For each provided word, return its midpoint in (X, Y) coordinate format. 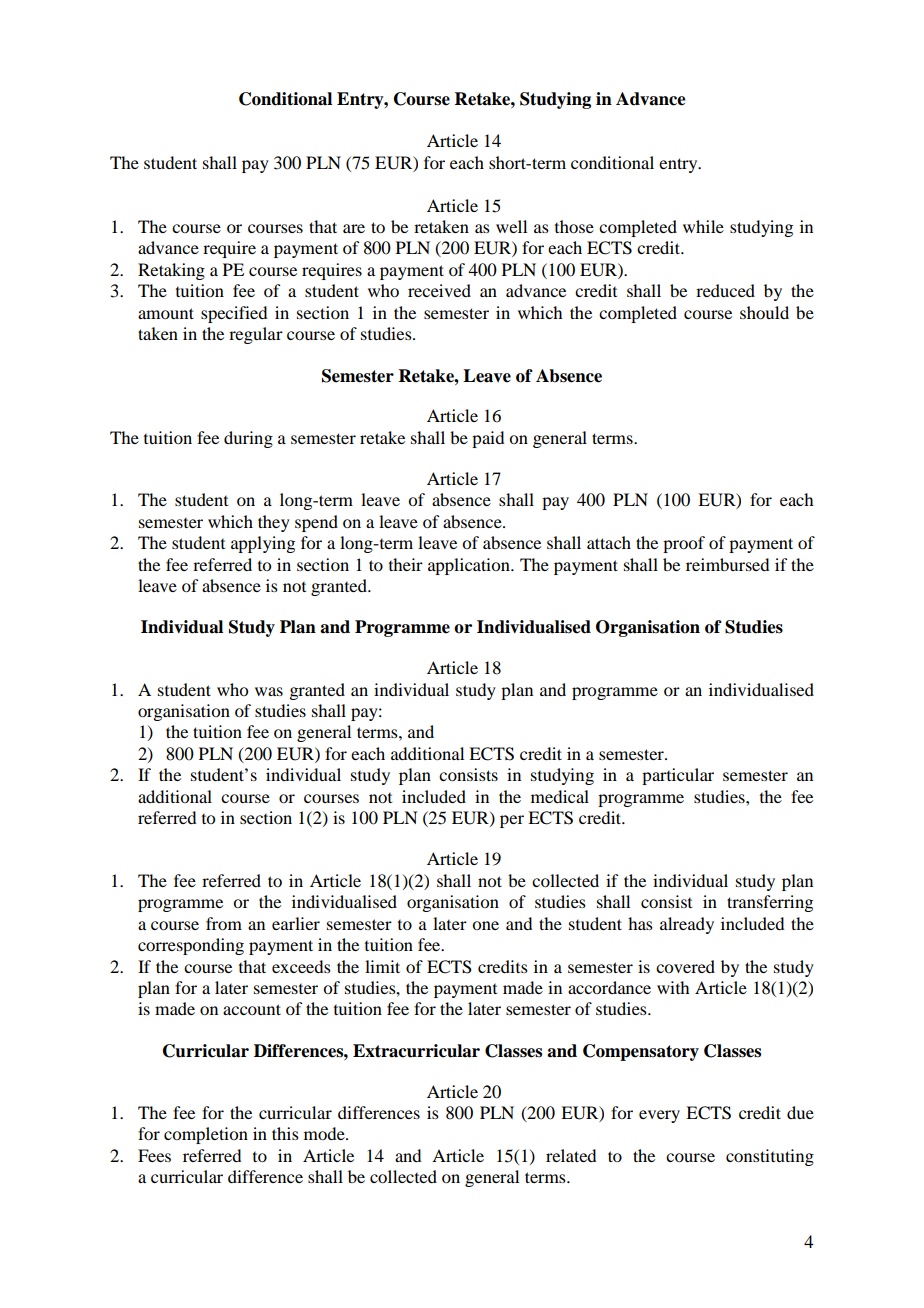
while (703, 226)
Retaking (171, 271)
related (571, 1155)
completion (206, 1135)
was (269, 691)
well (511, 226)
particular (678, 776)
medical (560, 796)
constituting (770, 1157)
